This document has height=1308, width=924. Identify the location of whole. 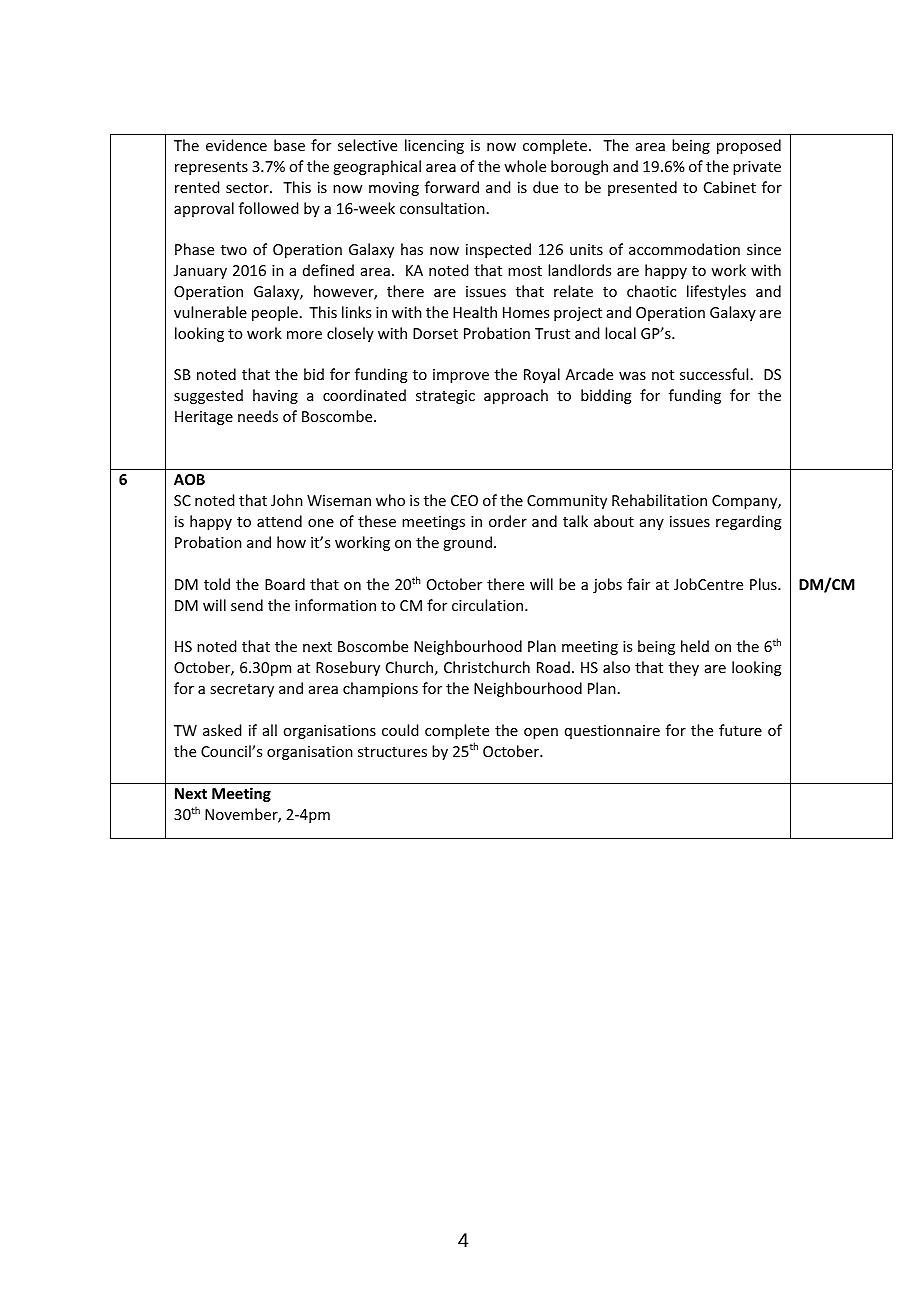
(525, 166).
